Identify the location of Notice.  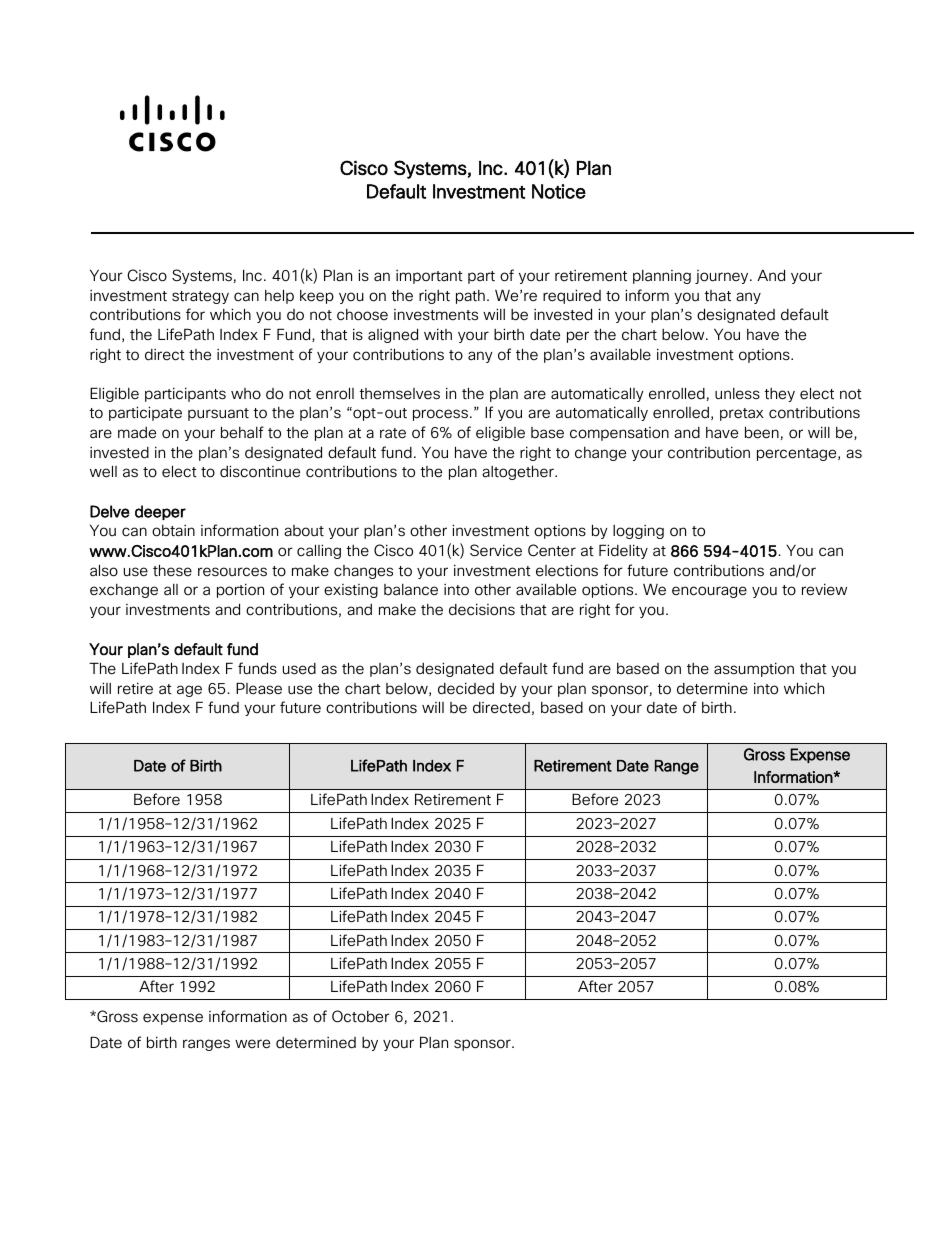
(559, 191).
